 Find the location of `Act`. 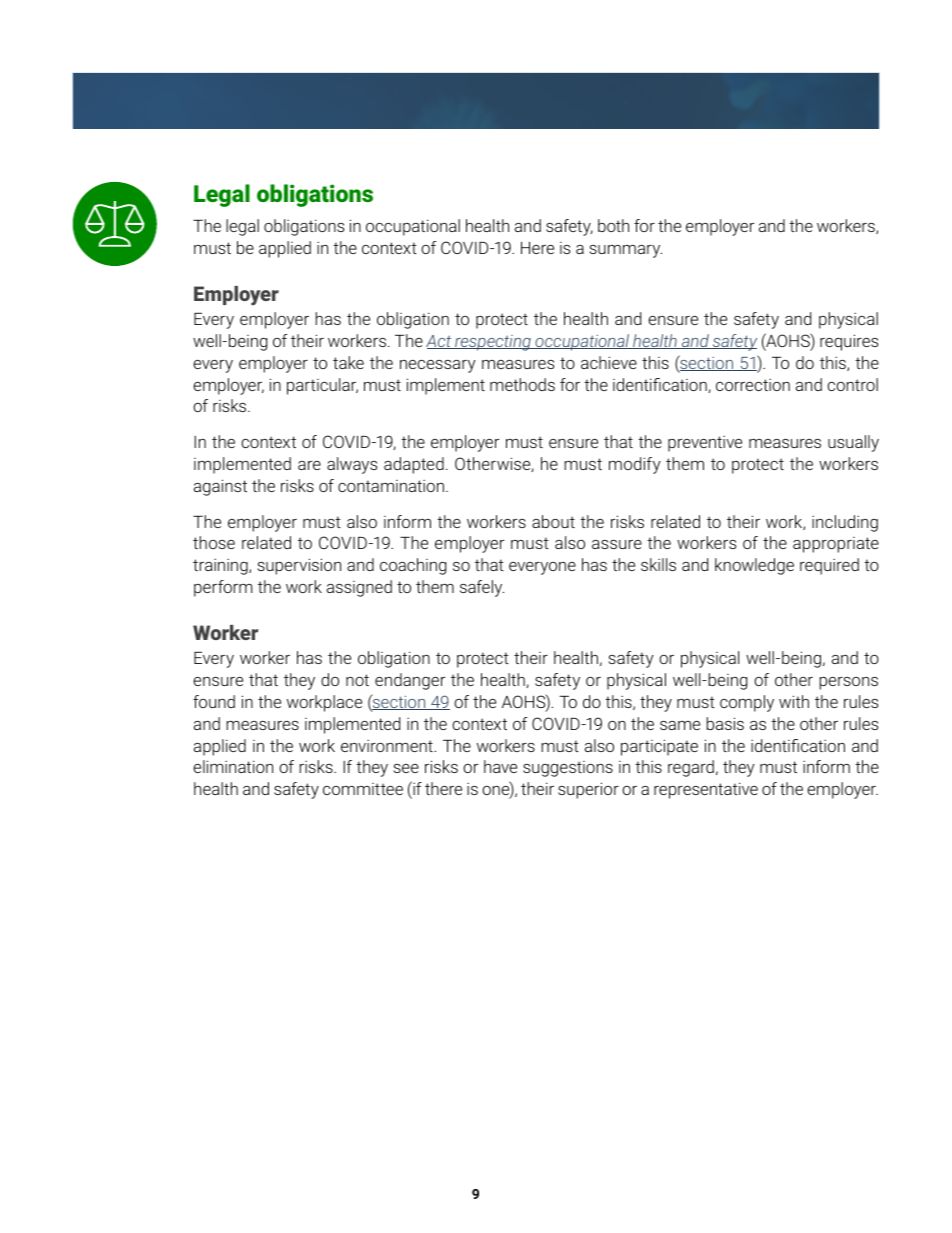

Act is located at coordinates (440, 342).
